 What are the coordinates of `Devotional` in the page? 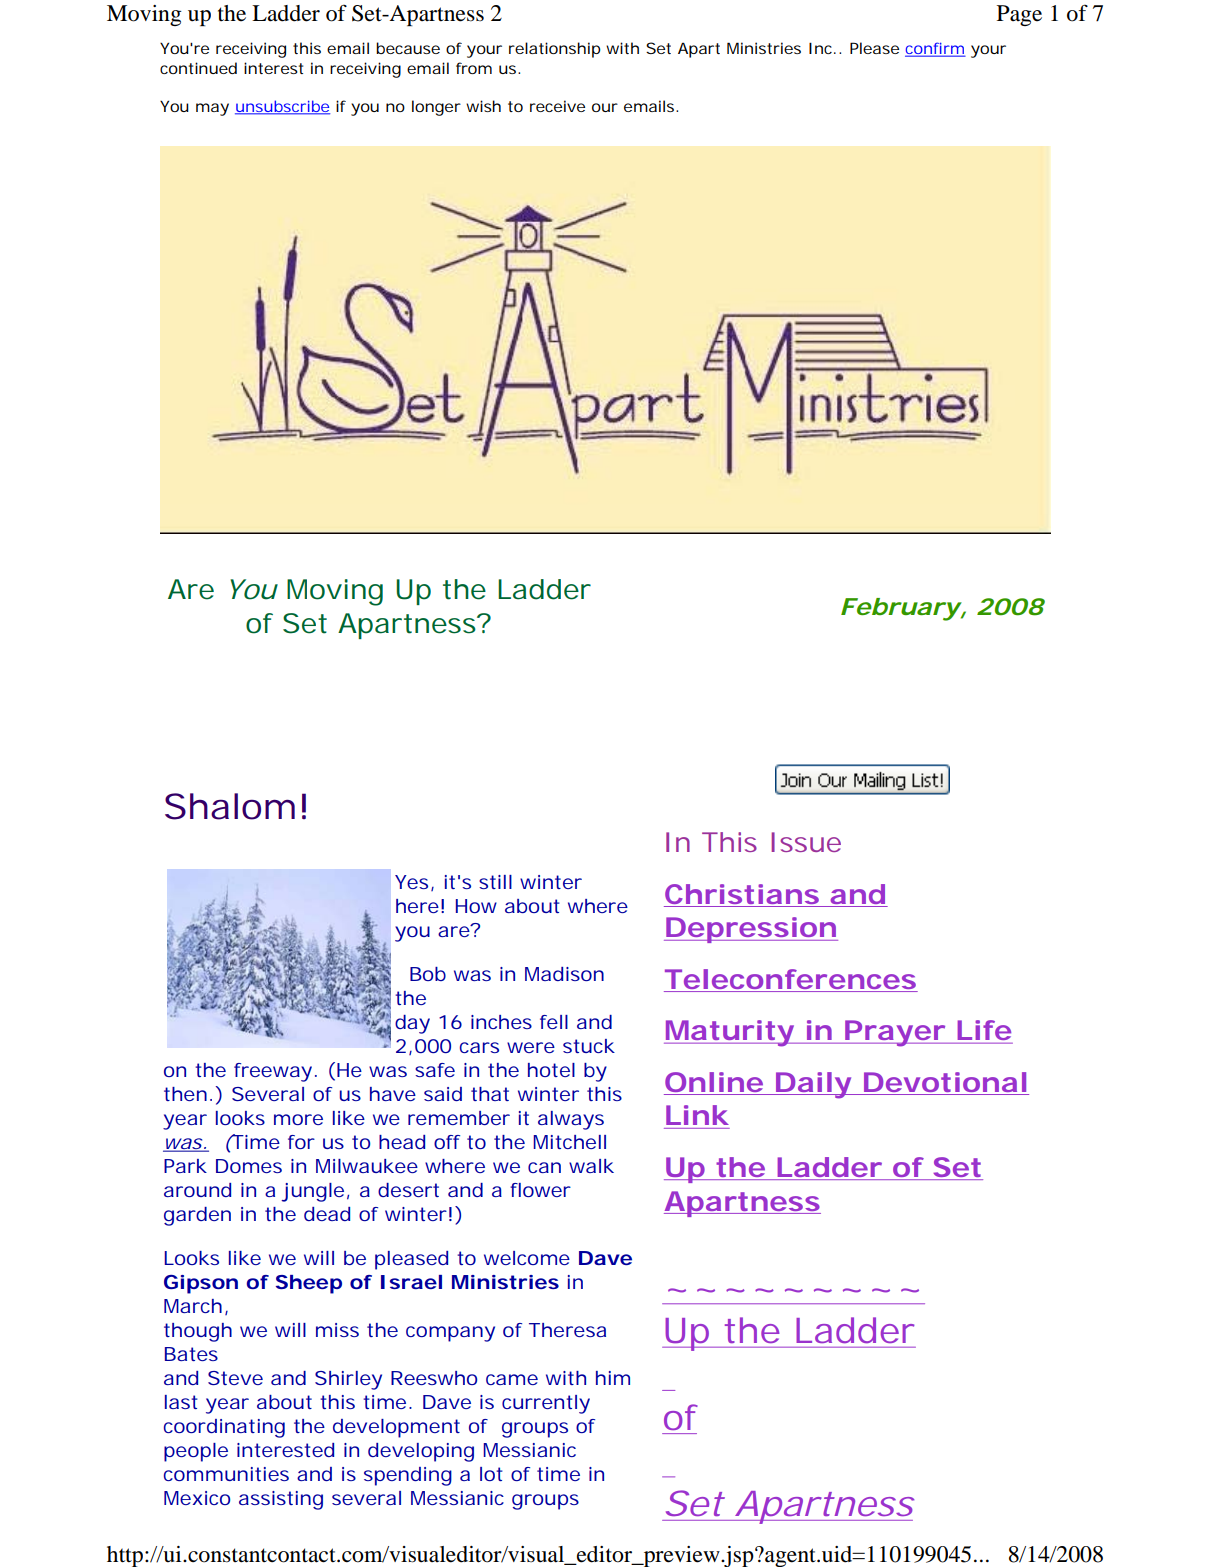 It's located at (945, 1082).
